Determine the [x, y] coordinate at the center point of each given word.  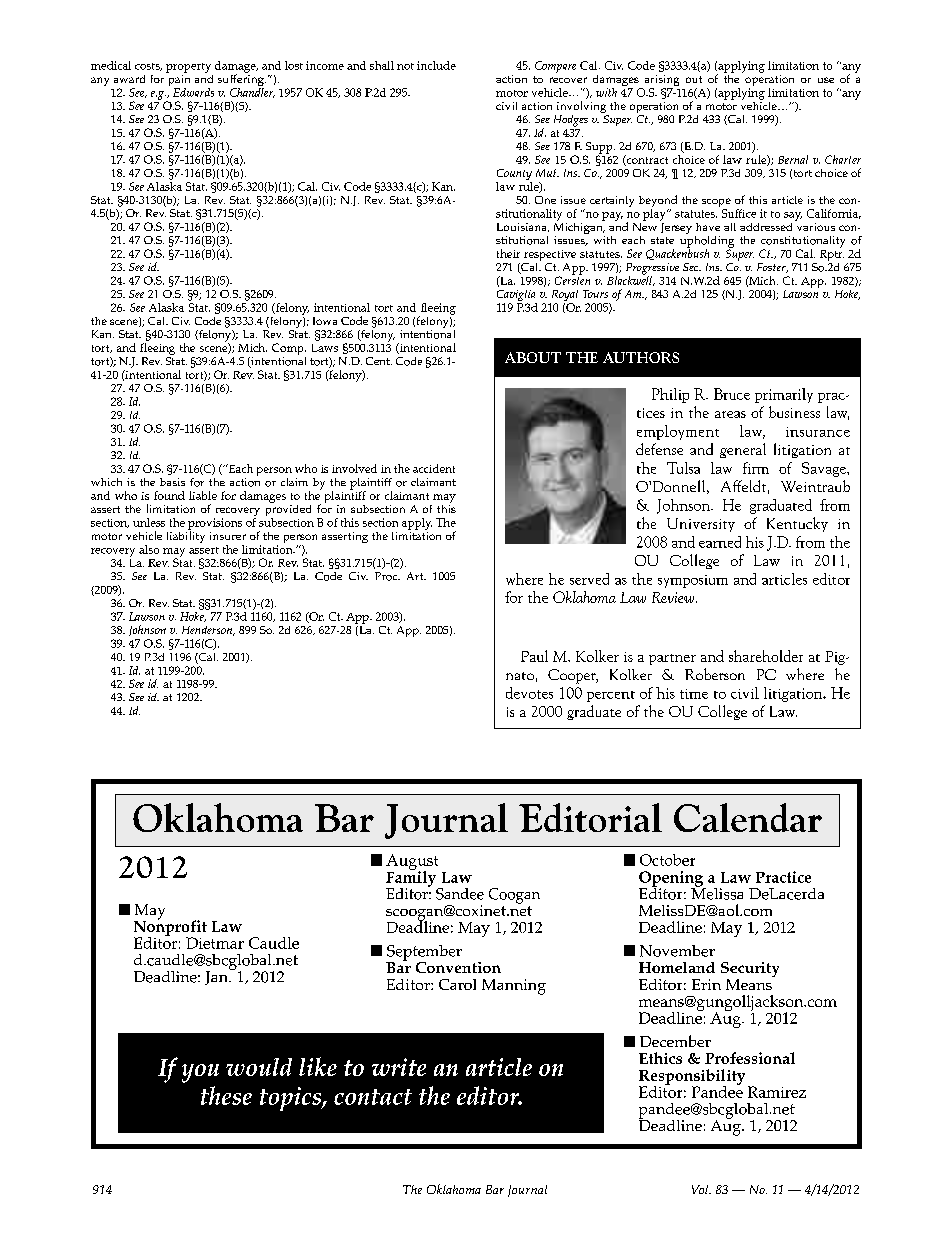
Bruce [732, 394]
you [200, 1073]
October [667, 860]
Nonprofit [170, 928]
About [533, 357]
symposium [693, 581]
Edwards [193, 92]
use [826, 80]
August [412, 863]
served [589, 579]
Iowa [325, 321]
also [149, 549]
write [399, 1067]
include [436, 65]
